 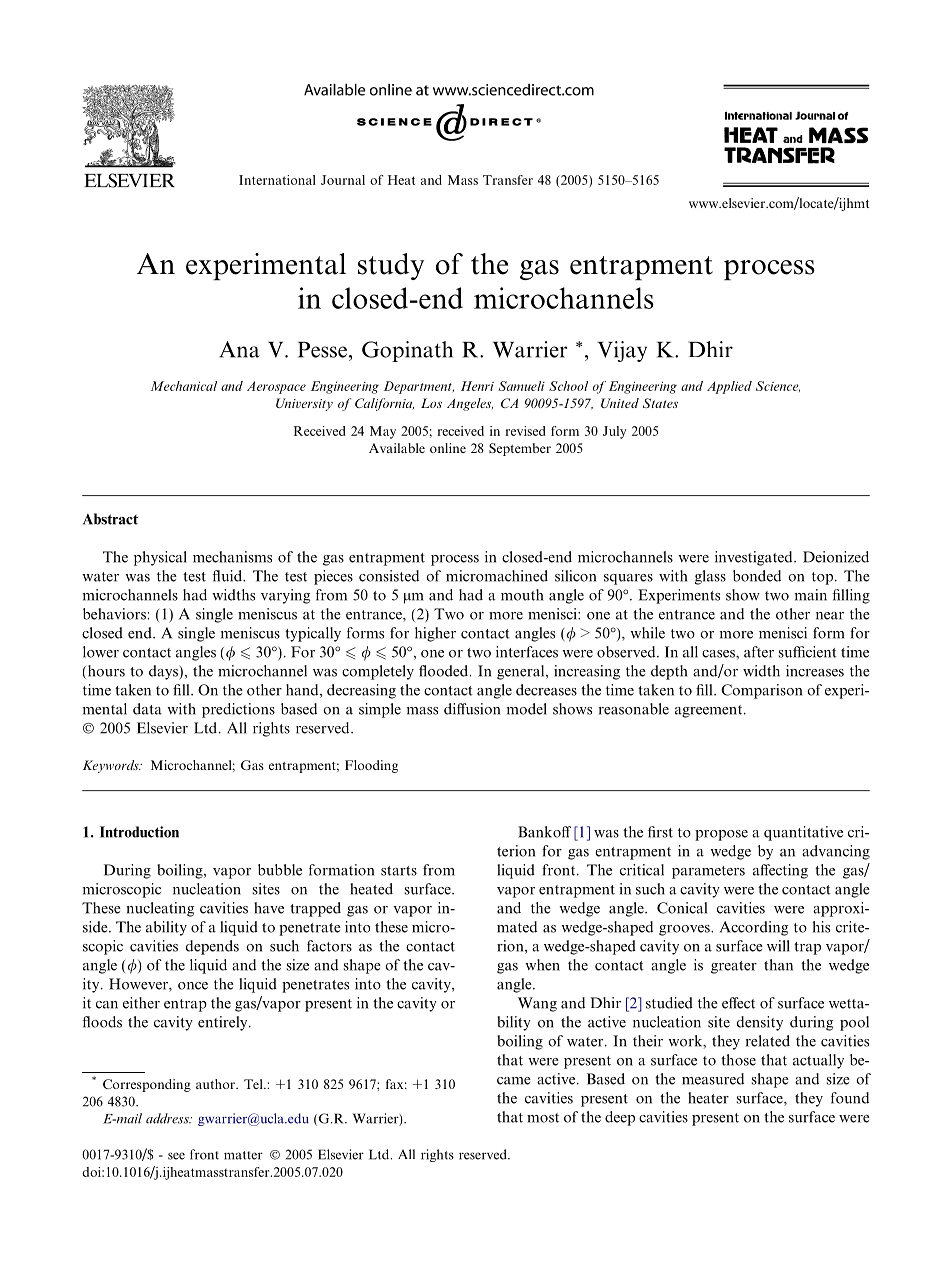 What do you see at coordinates (543, 1118) in the image?
I see `most` at bounding box center [543, 1118].
